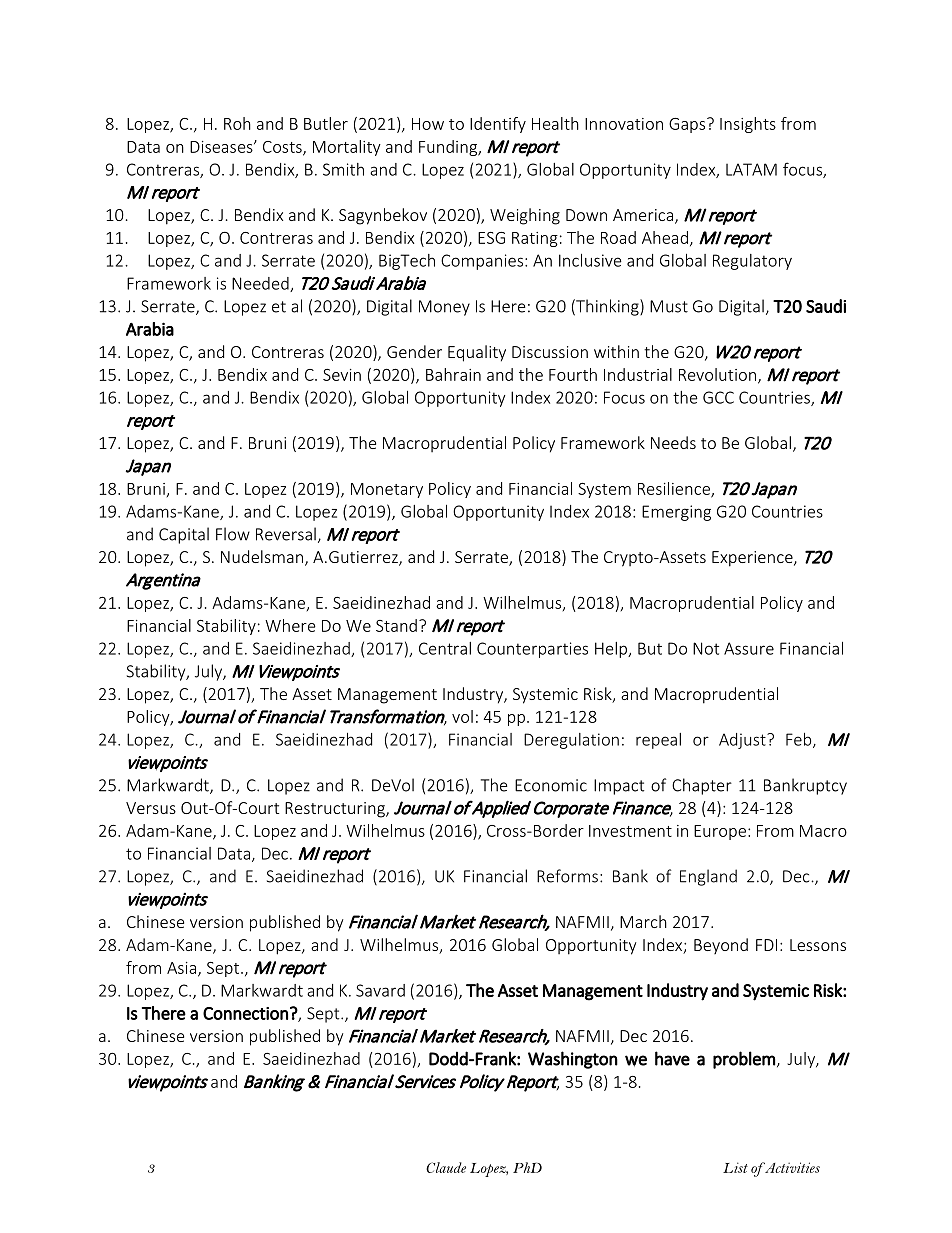 This screenshot has width=952, height=1233. What do you see at coordinates (735, 1167) in the screenshot?
I see `List` at bounding box center [735, 1167].
